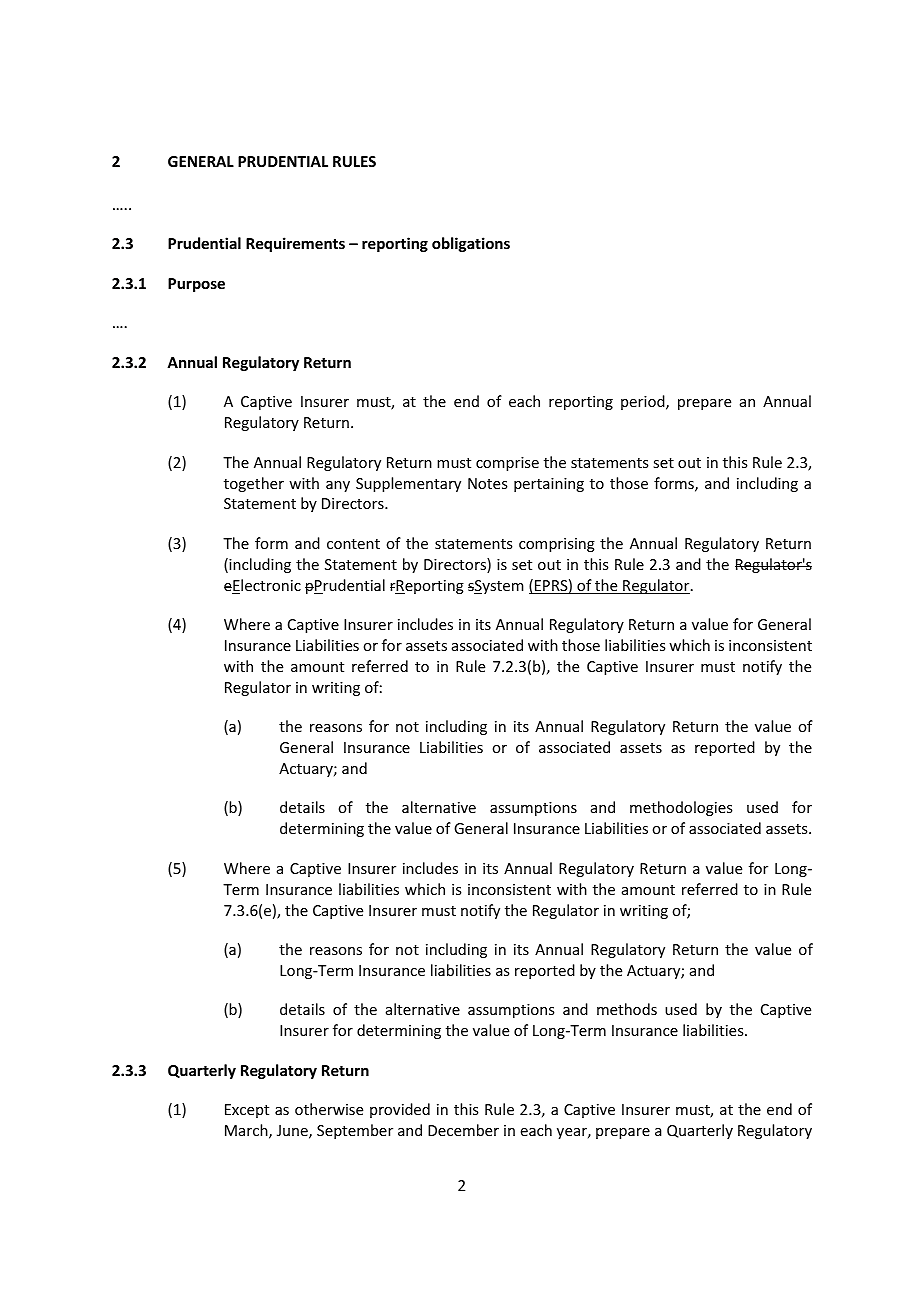 This document has height=1308, width=924. Describe the element at coordinates (408, 484) in the document. I see `Supplementary` at that location.
